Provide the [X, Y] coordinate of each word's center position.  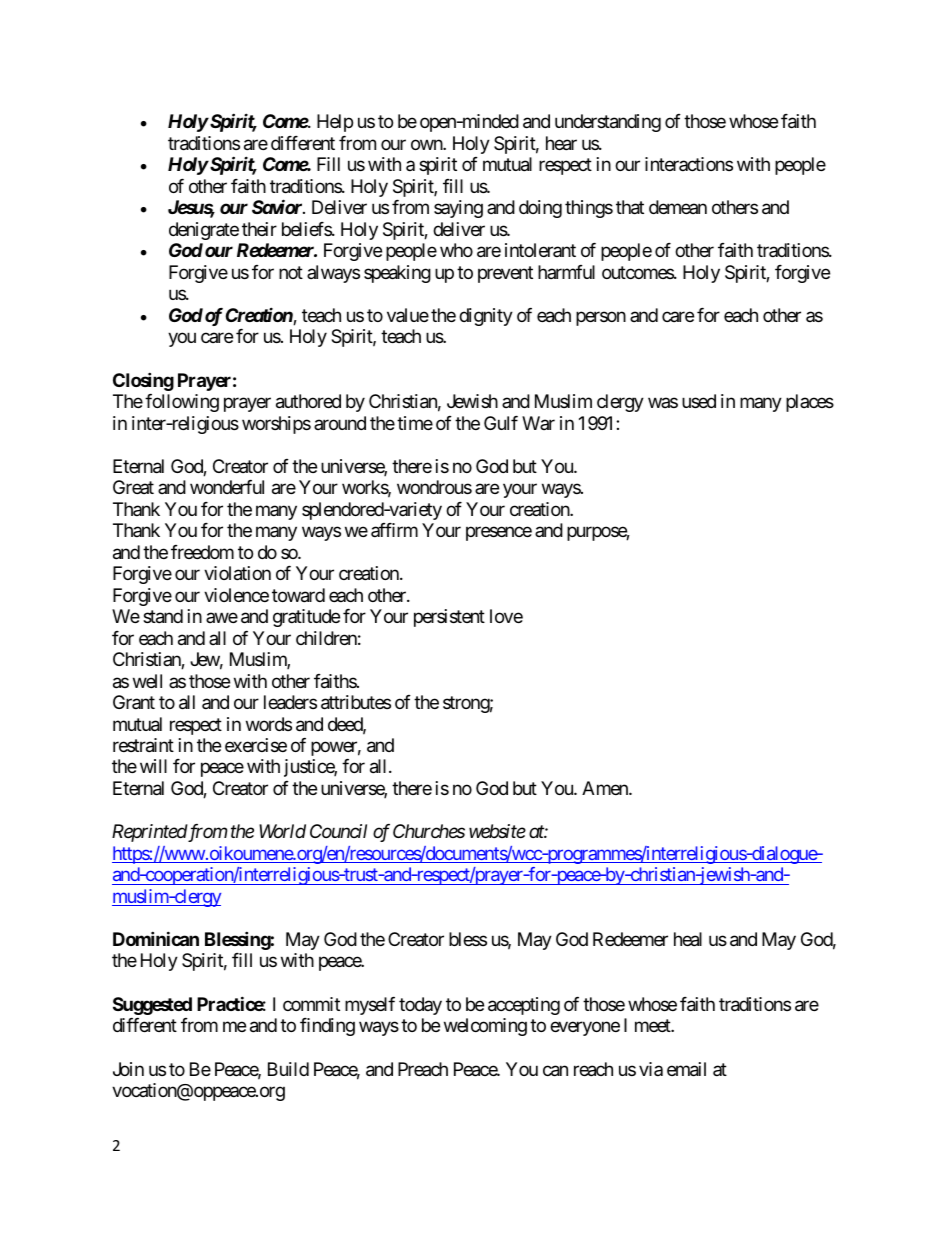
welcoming [485, 1027]
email [686, 1069]
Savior [278, 207]
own [427, 144]
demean [678, 207]
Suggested [152, 1006]
